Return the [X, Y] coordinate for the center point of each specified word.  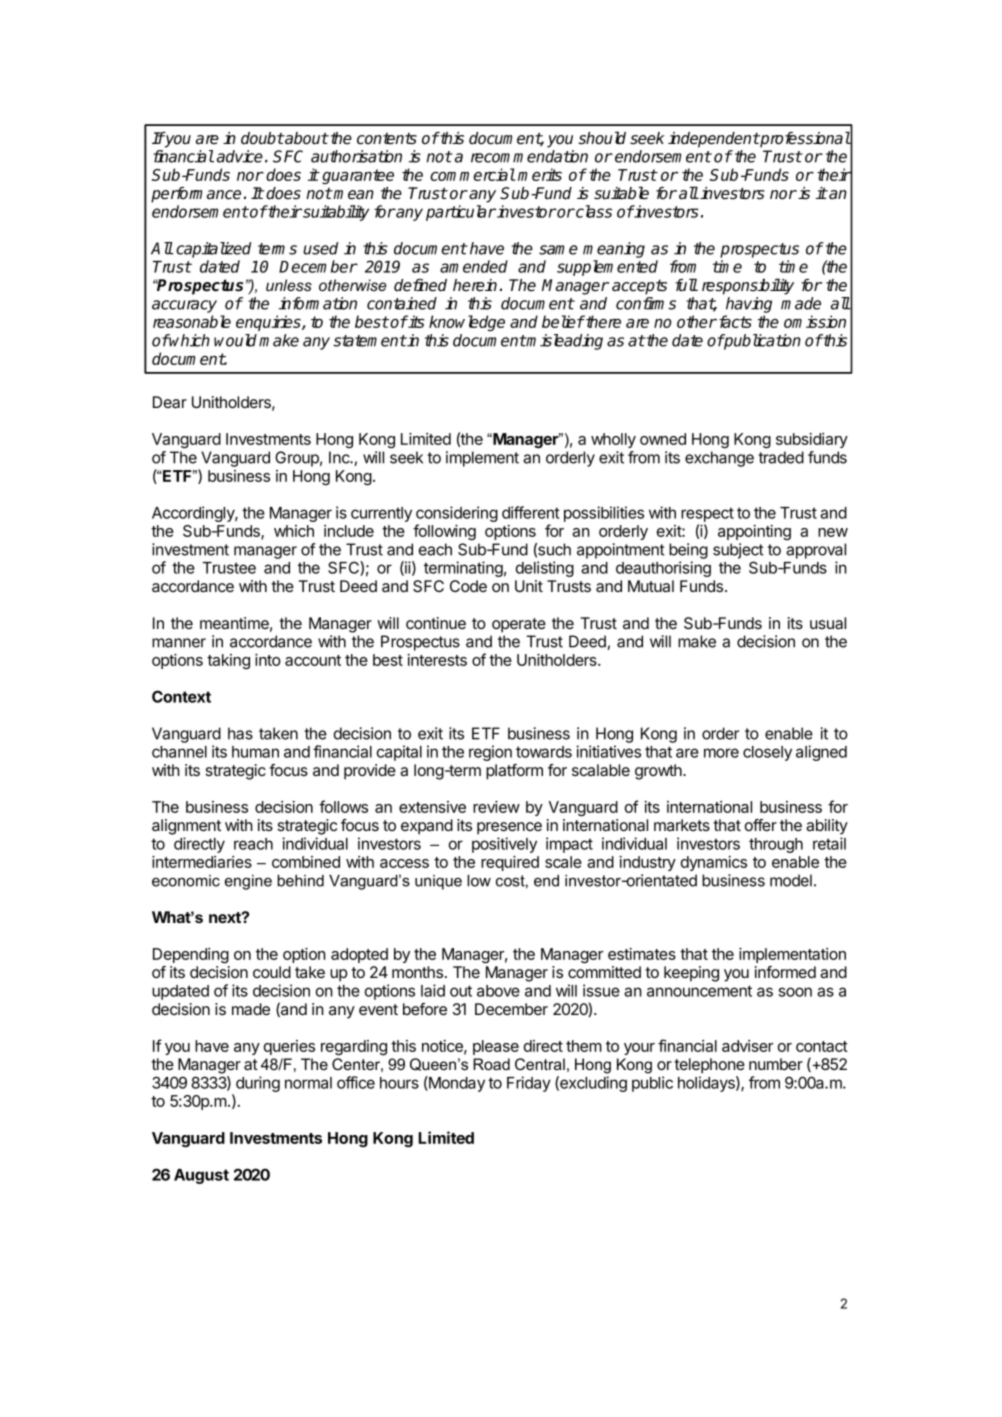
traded [781, 457]
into [268, 660]
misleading [564, 342]
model [791, 880]
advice [240, 156]
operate [519, 625]
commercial [472, 174]
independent [713, 140]
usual [828, 623]
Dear [170, 402]
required [510, 863]
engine [248, 882]
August [201, 1176]
